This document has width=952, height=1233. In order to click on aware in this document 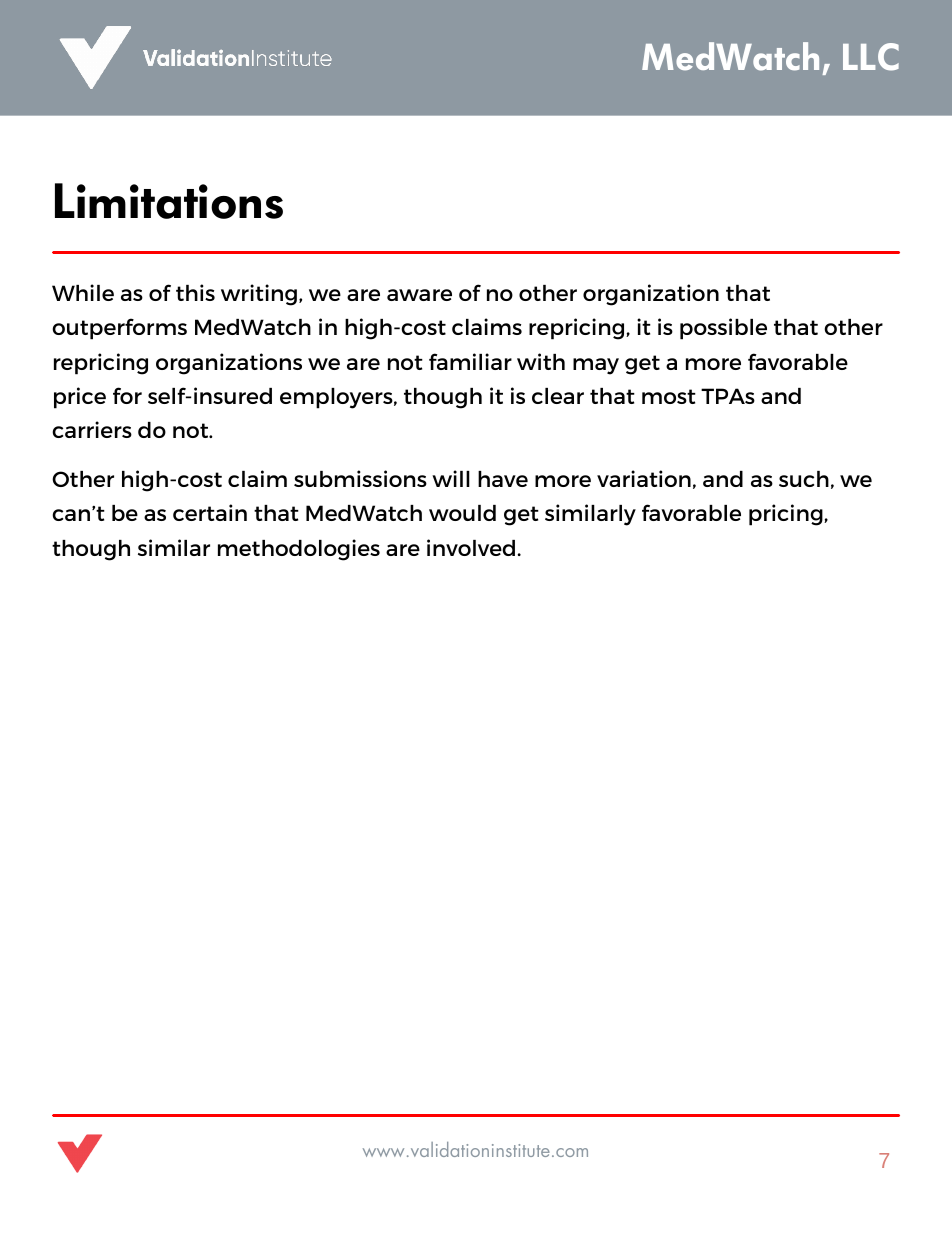, I will do `click(419, 295)`.
